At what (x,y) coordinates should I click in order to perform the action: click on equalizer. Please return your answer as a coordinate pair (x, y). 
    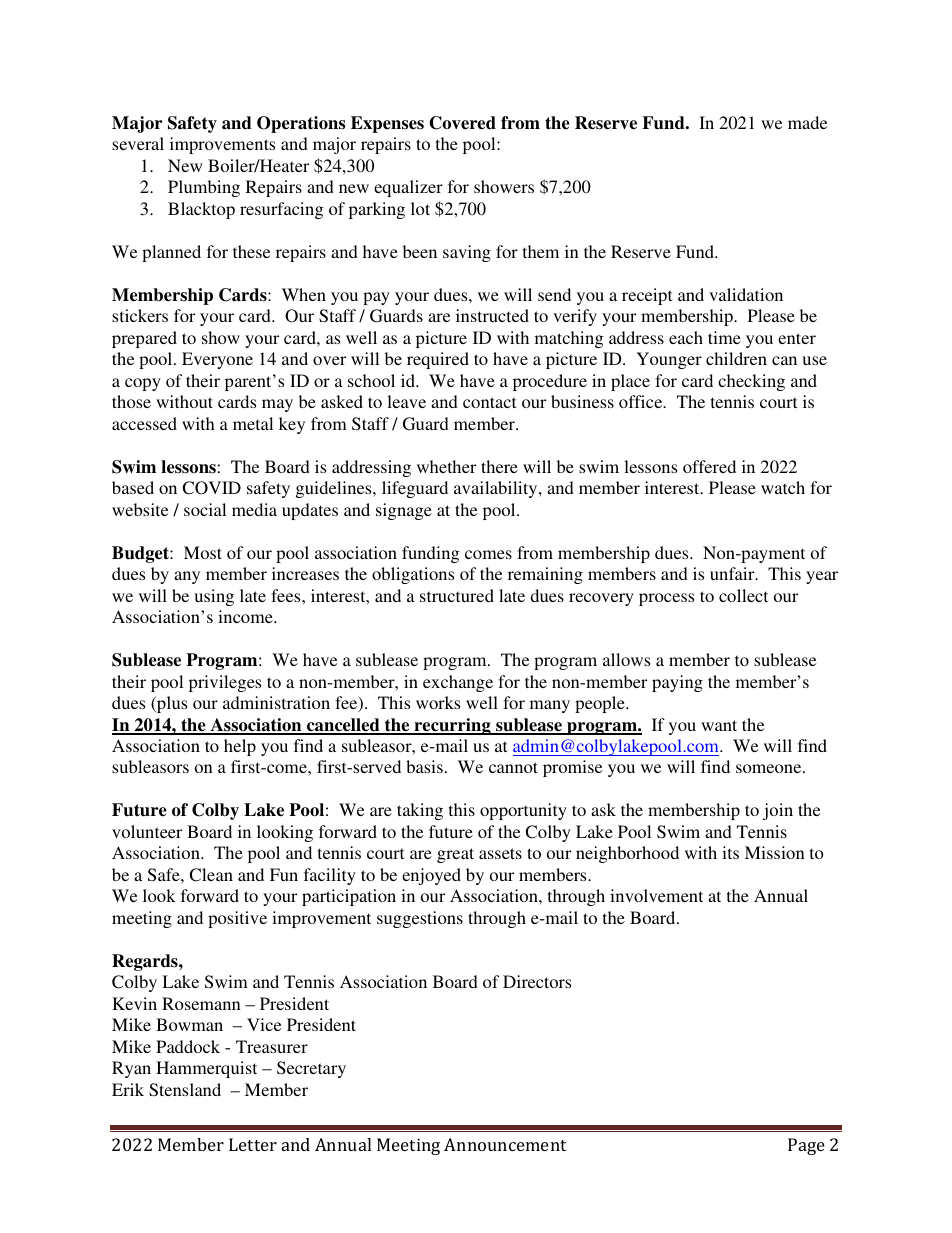
    Looking at the image, I should click on (408, 188).
